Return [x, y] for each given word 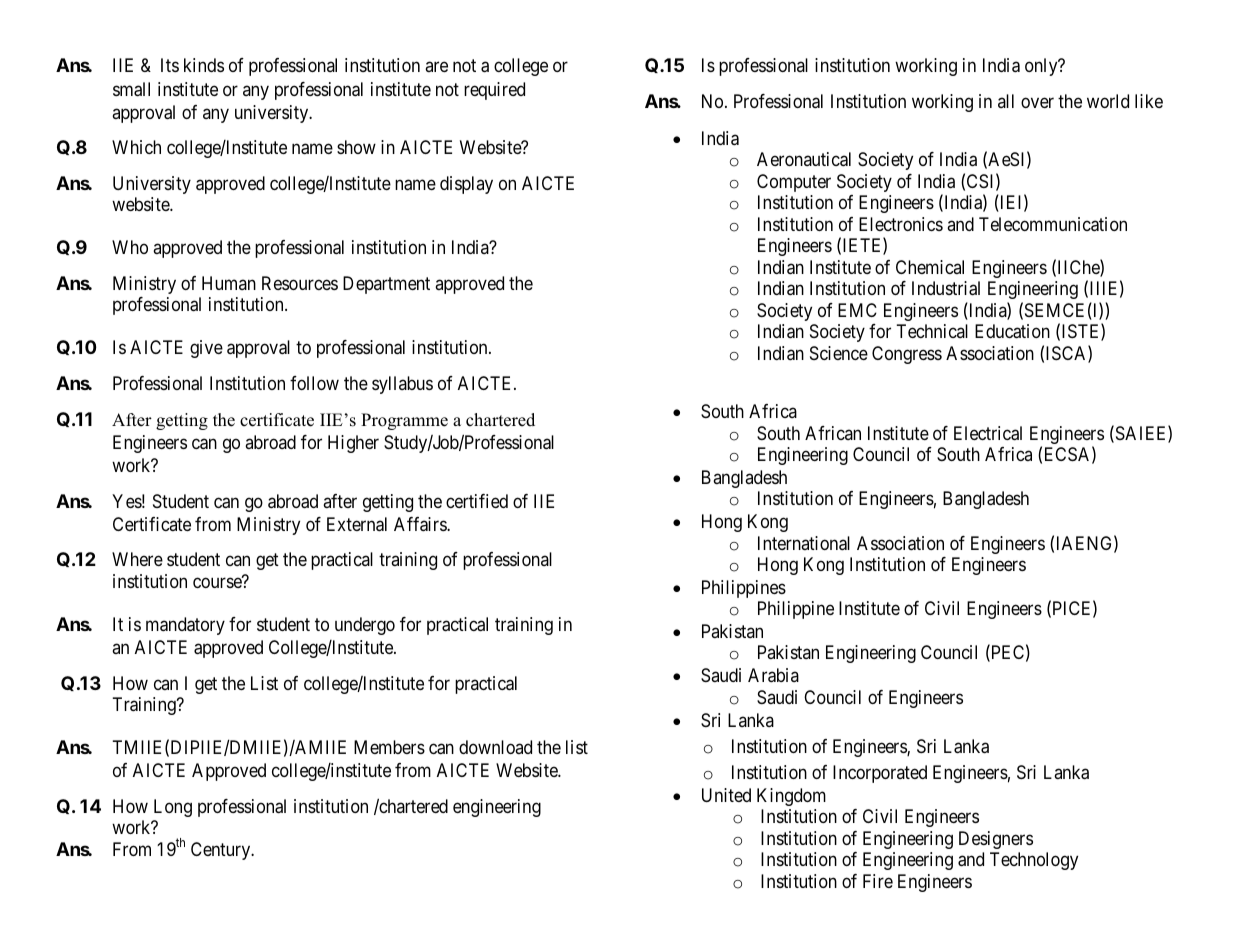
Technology [1034, 861]
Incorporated [880, 774]
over [1037, 102]
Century [222, 851]
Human [229, 283]
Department [386, 285]
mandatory [185, 626]
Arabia [773, 675]
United [726, 795]
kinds [204, 65]
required [494, 91]
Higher [353, 444]
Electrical [988, 433]
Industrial [946, 288]
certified [477, 501]
